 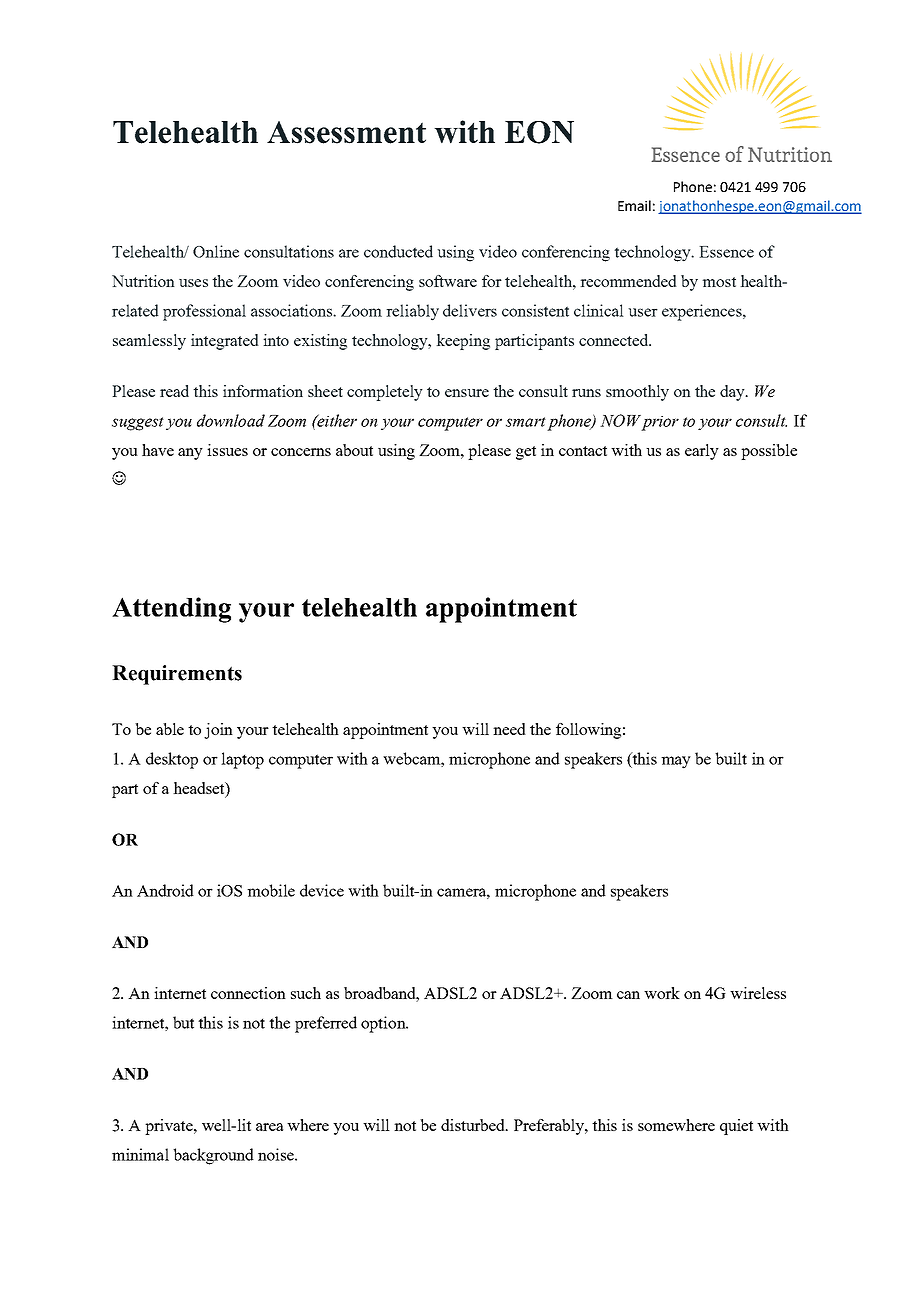 I want to click on Requirements, so click(x=177, y=675).
